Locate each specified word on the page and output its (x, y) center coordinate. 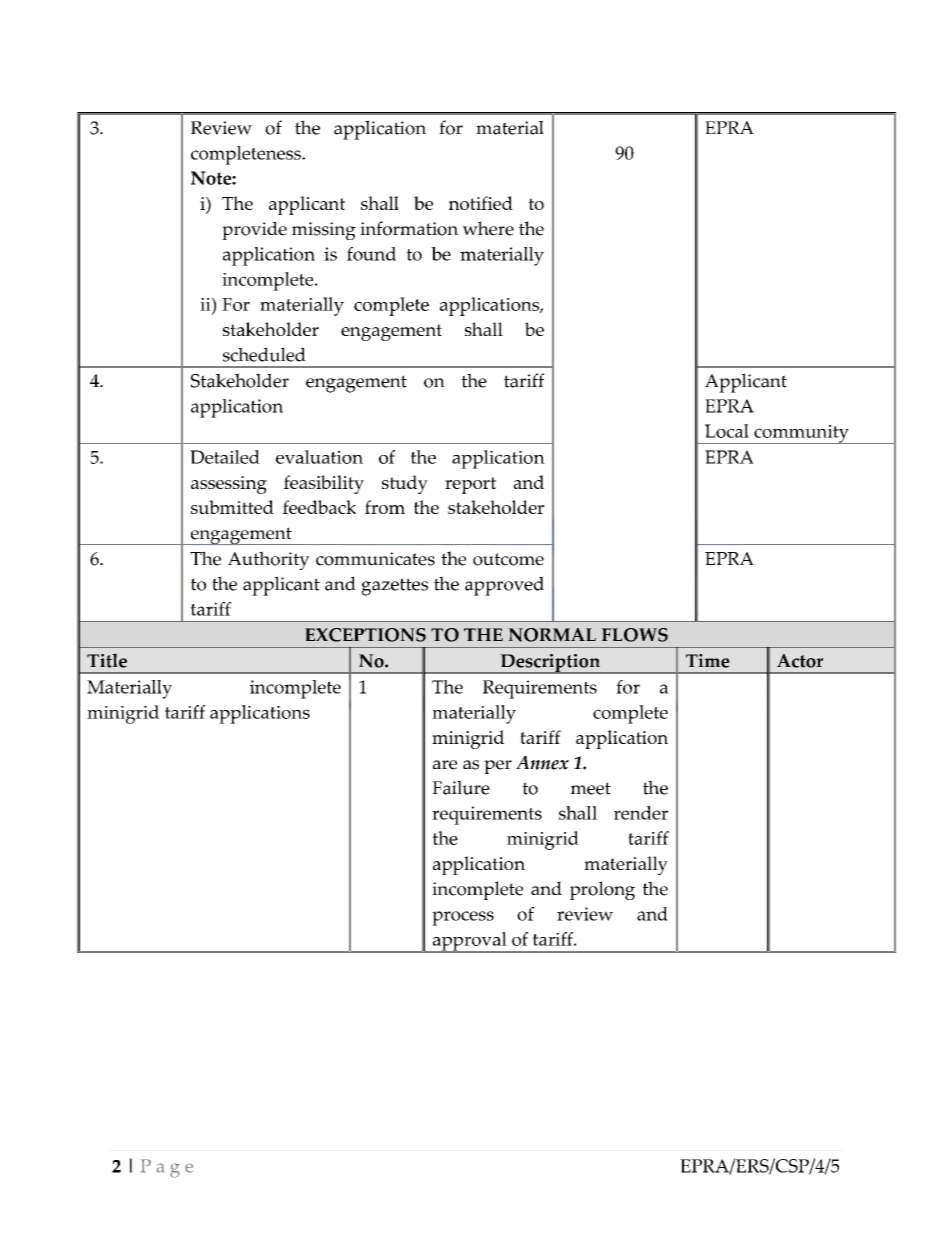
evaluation (319, 457)
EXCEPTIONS (365, 635)
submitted (232, 507)
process (463, 918)
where (488, 228)
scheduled (264, 354)
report (470, 485)
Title (107, 660)
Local (727, 431)
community (801, 434)
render (641, 813)
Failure (461, 787)
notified (481, 203)
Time (708, 661)
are (445, 765)
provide (254, 230)
